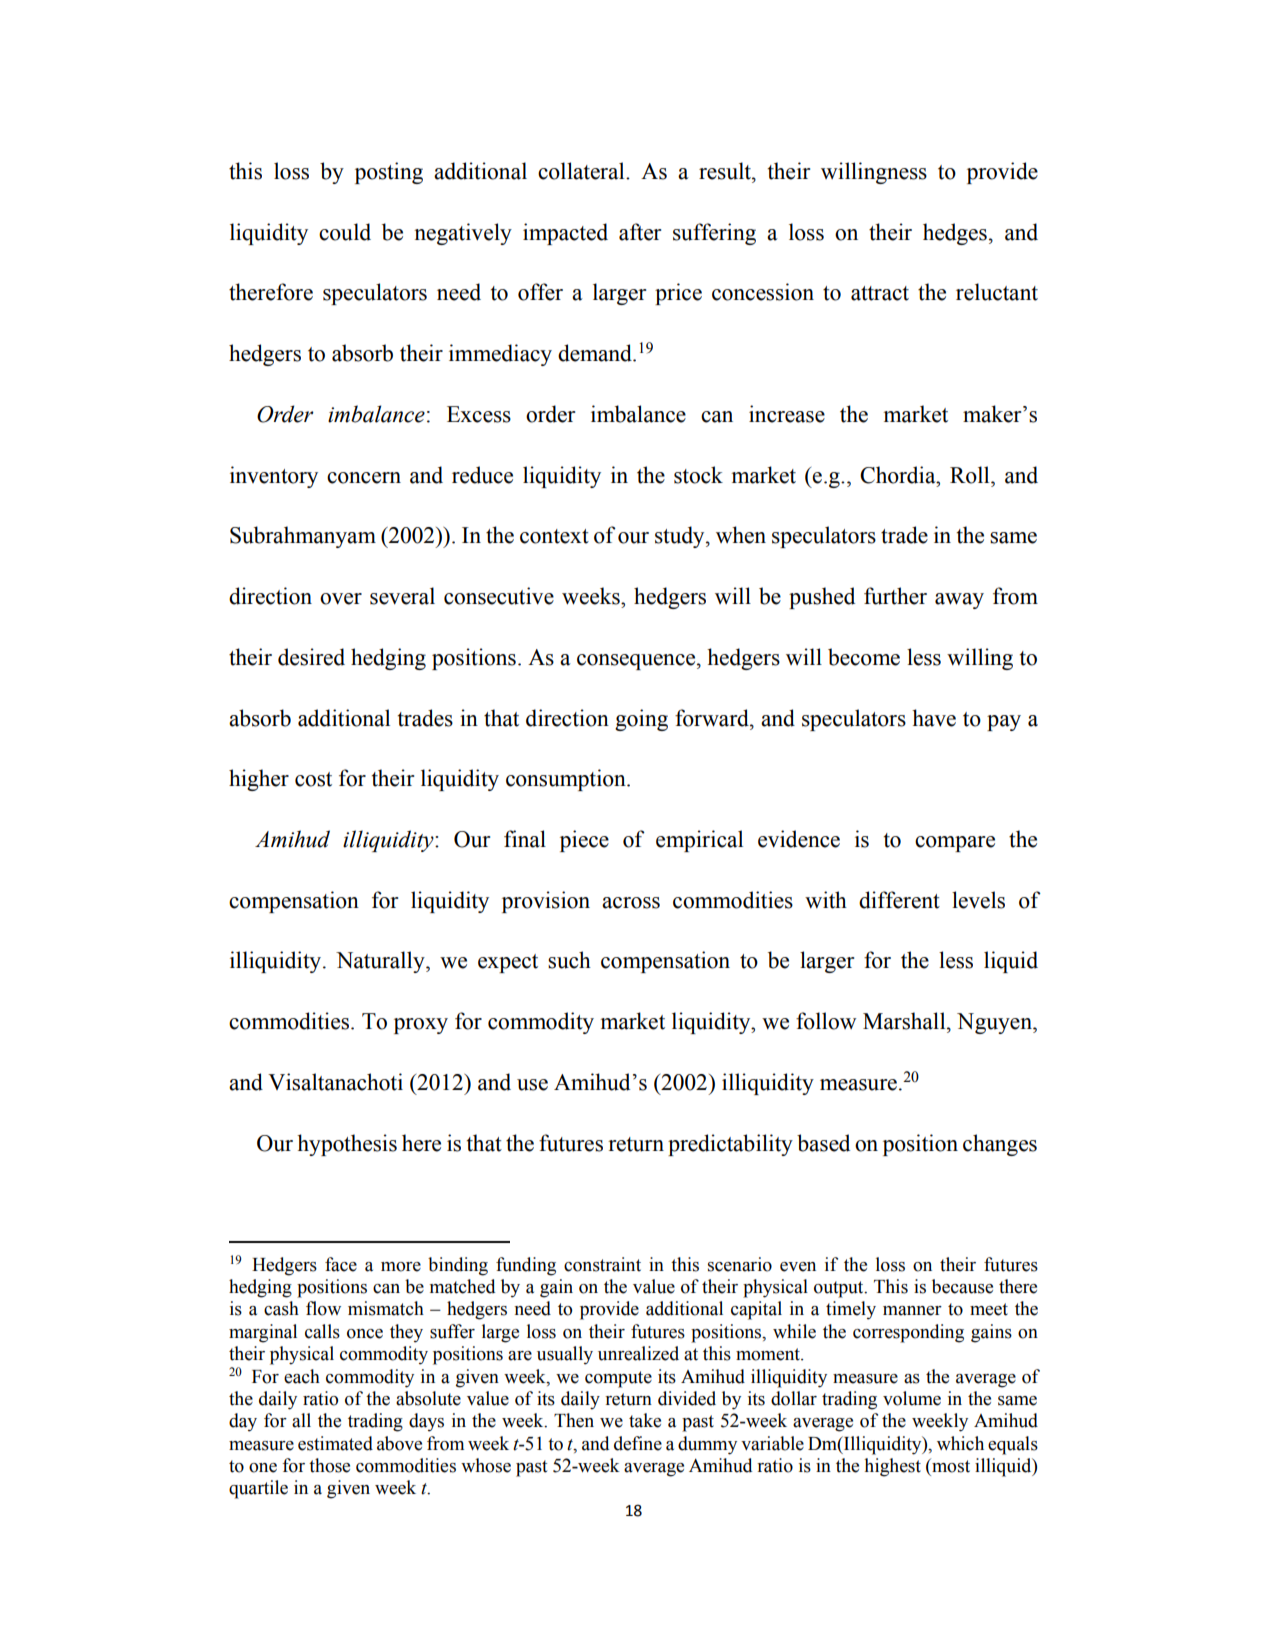 This screenshot has height=1639, width=1267. What do you see at coordinates (274, 477) in the screenshot?
I see `inventory` at bounding box center [274, 477].
